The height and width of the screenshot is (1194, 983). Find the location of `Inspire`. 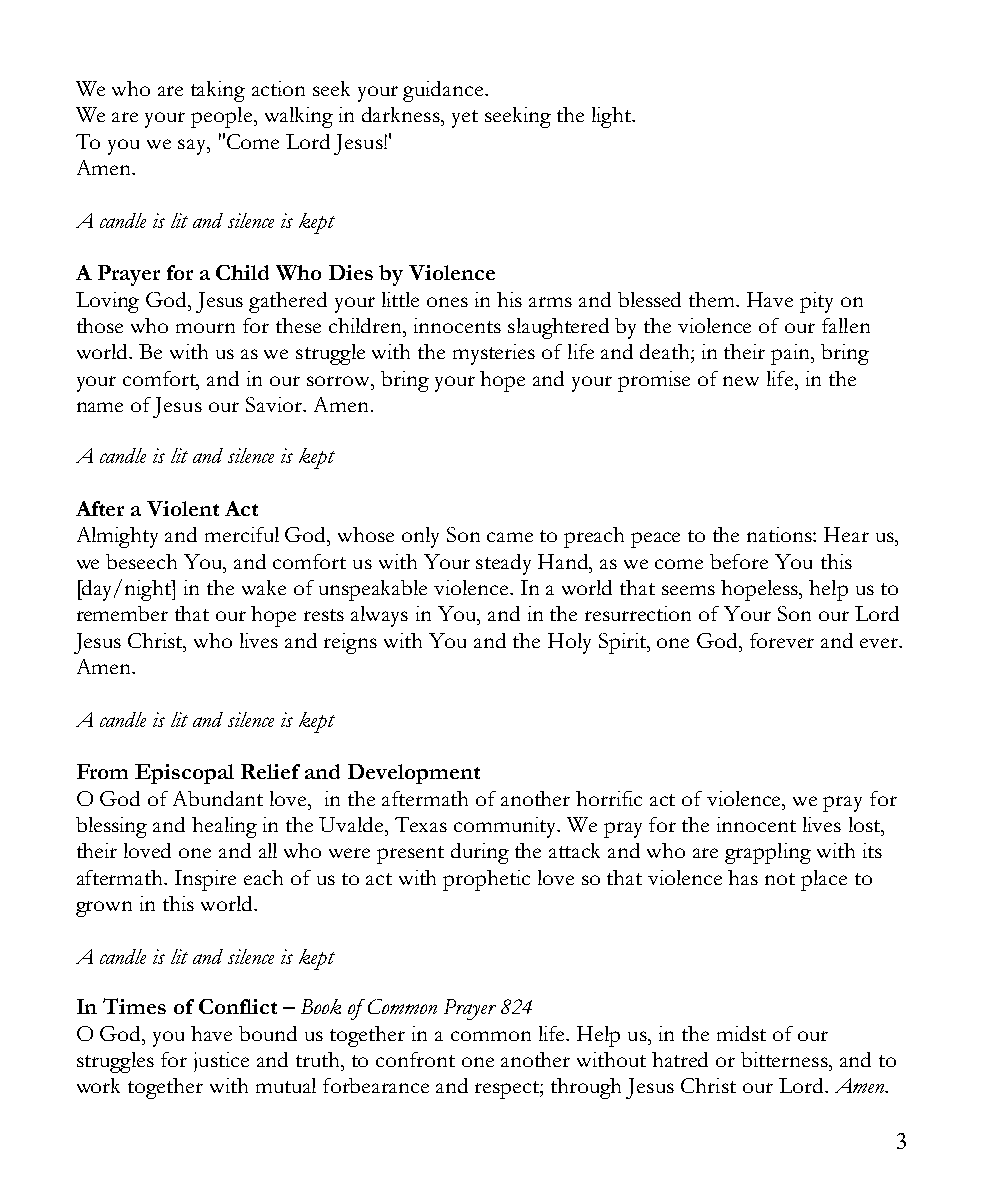

Inspire is located at coordinates (205, 880).
